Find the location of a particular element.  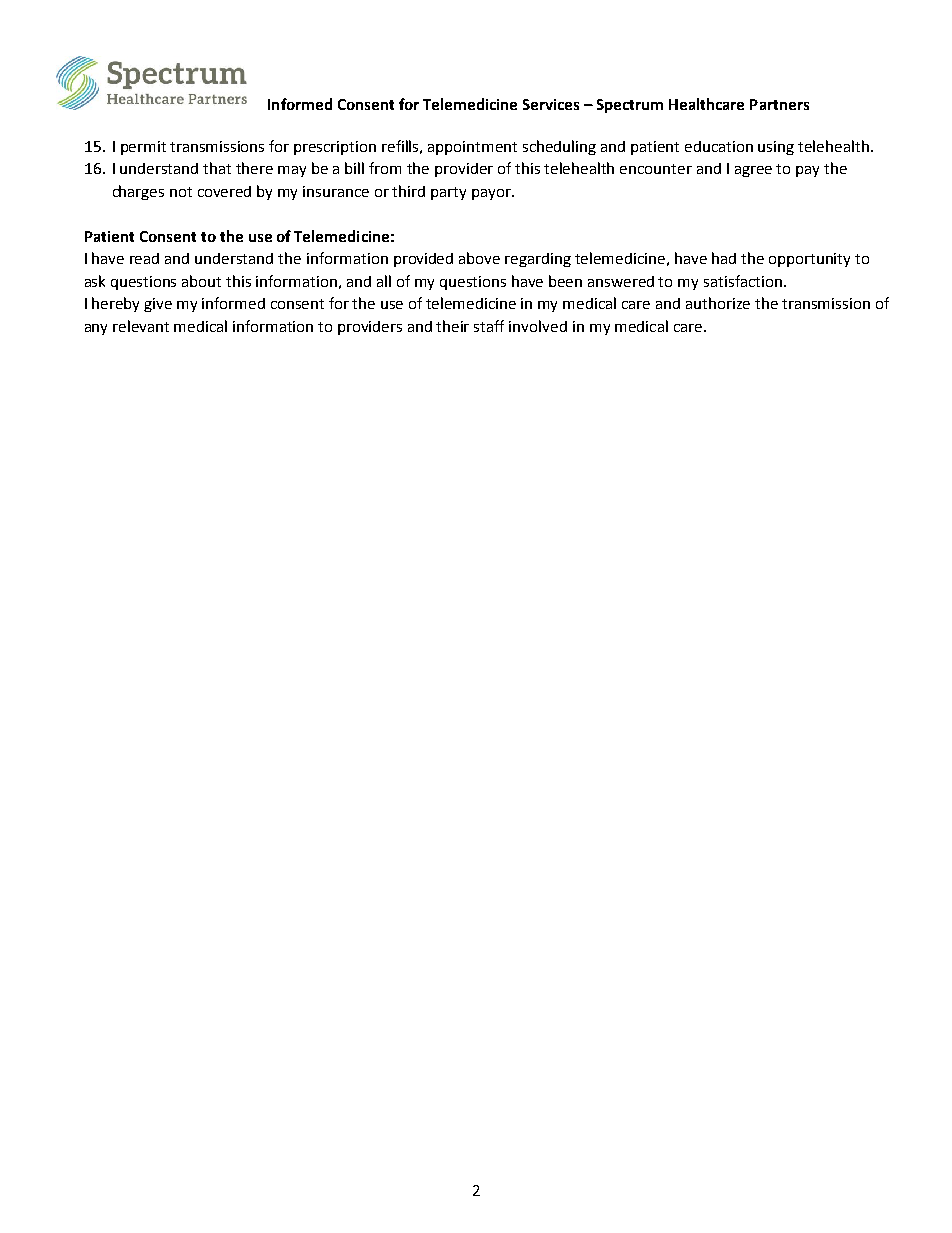

not is located at coordinates (181, 192).
